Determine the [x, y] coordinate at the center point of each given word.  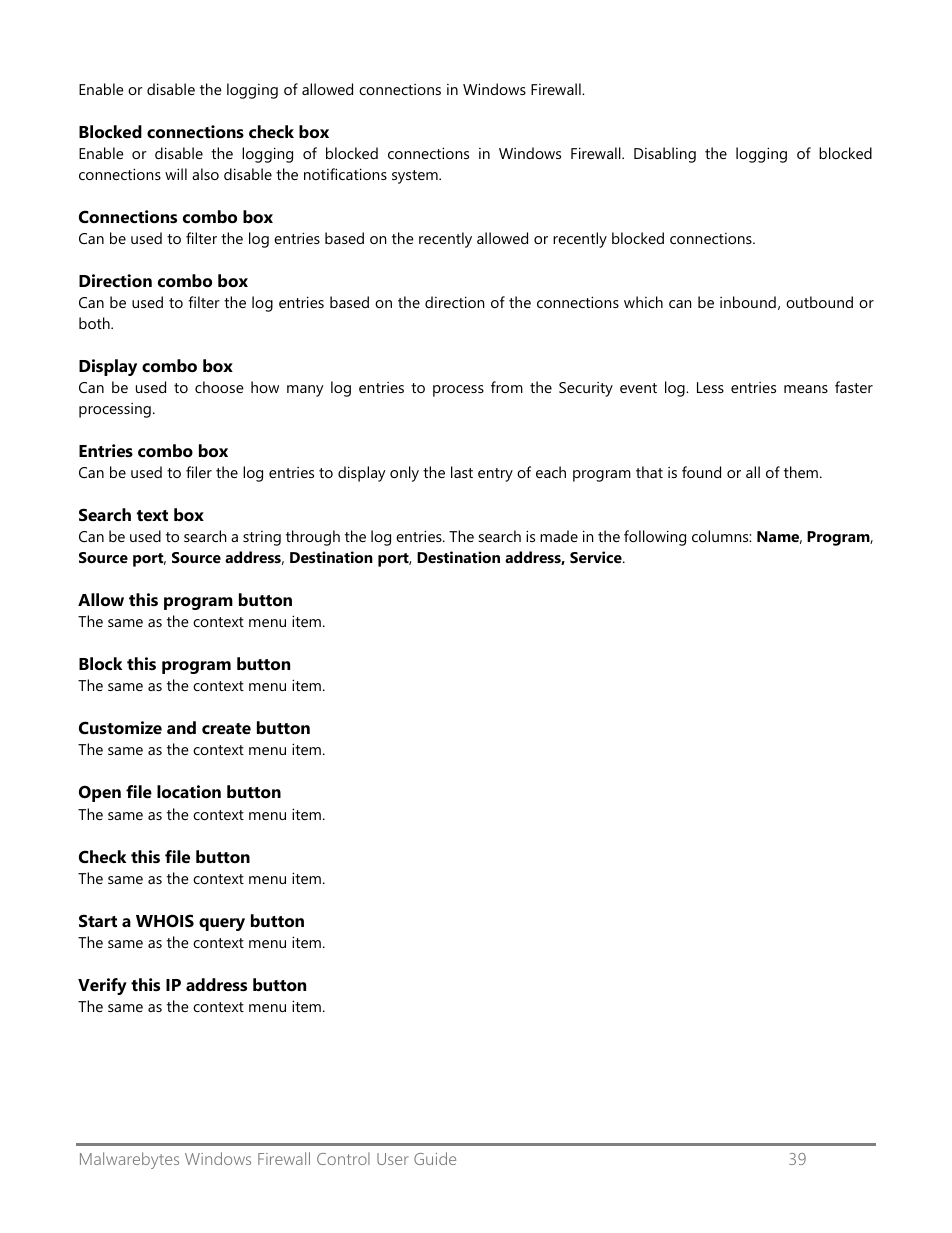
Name [779, 537]
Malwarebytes [129, 1160]
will [176, 174]
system [416, 177]
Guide [435, 1158]
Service [597, 557]
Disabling [665, 155]
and [181, 727]
